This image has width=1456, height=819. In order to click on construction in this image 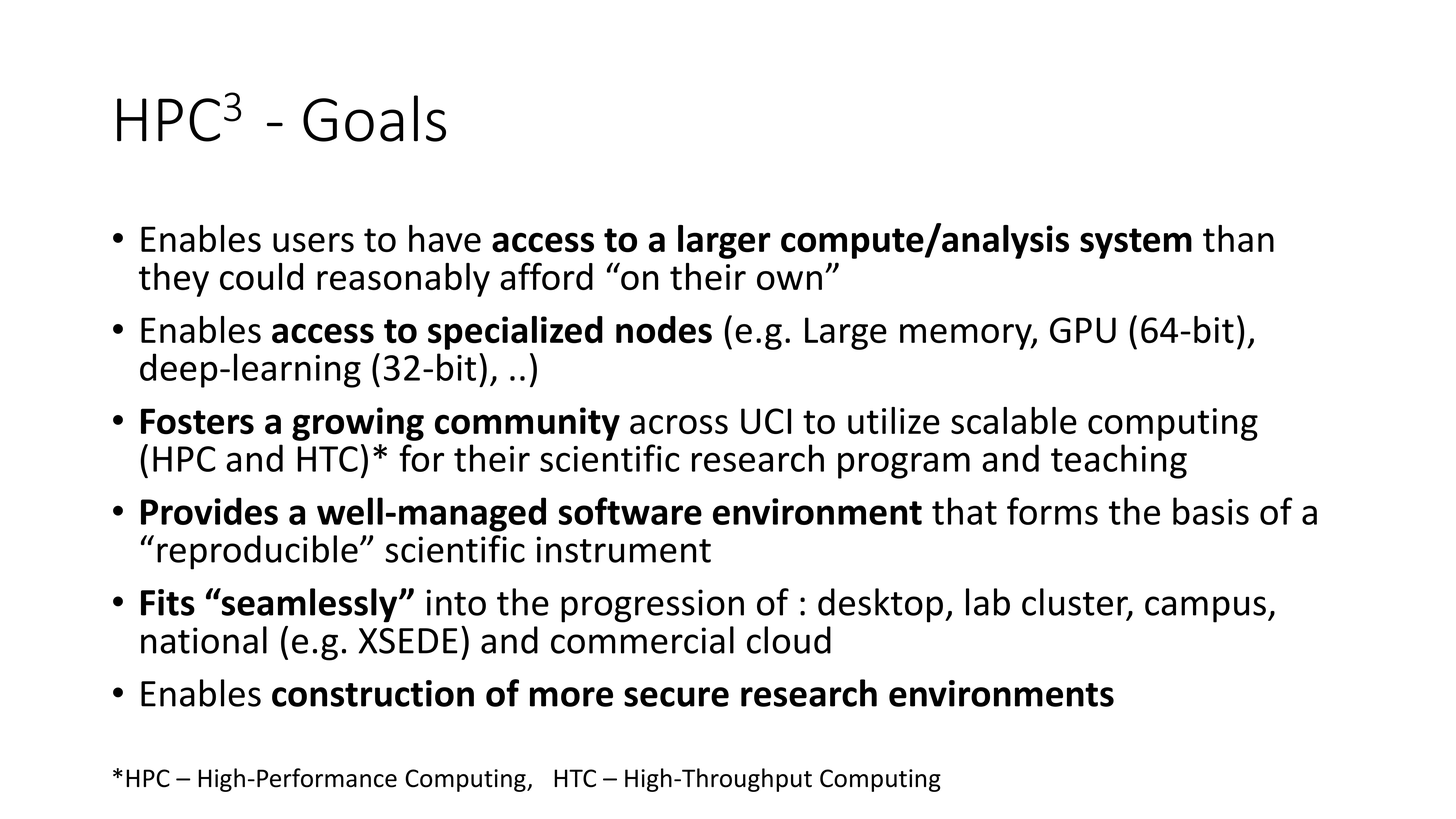, I will do `click(373, 693)`.
